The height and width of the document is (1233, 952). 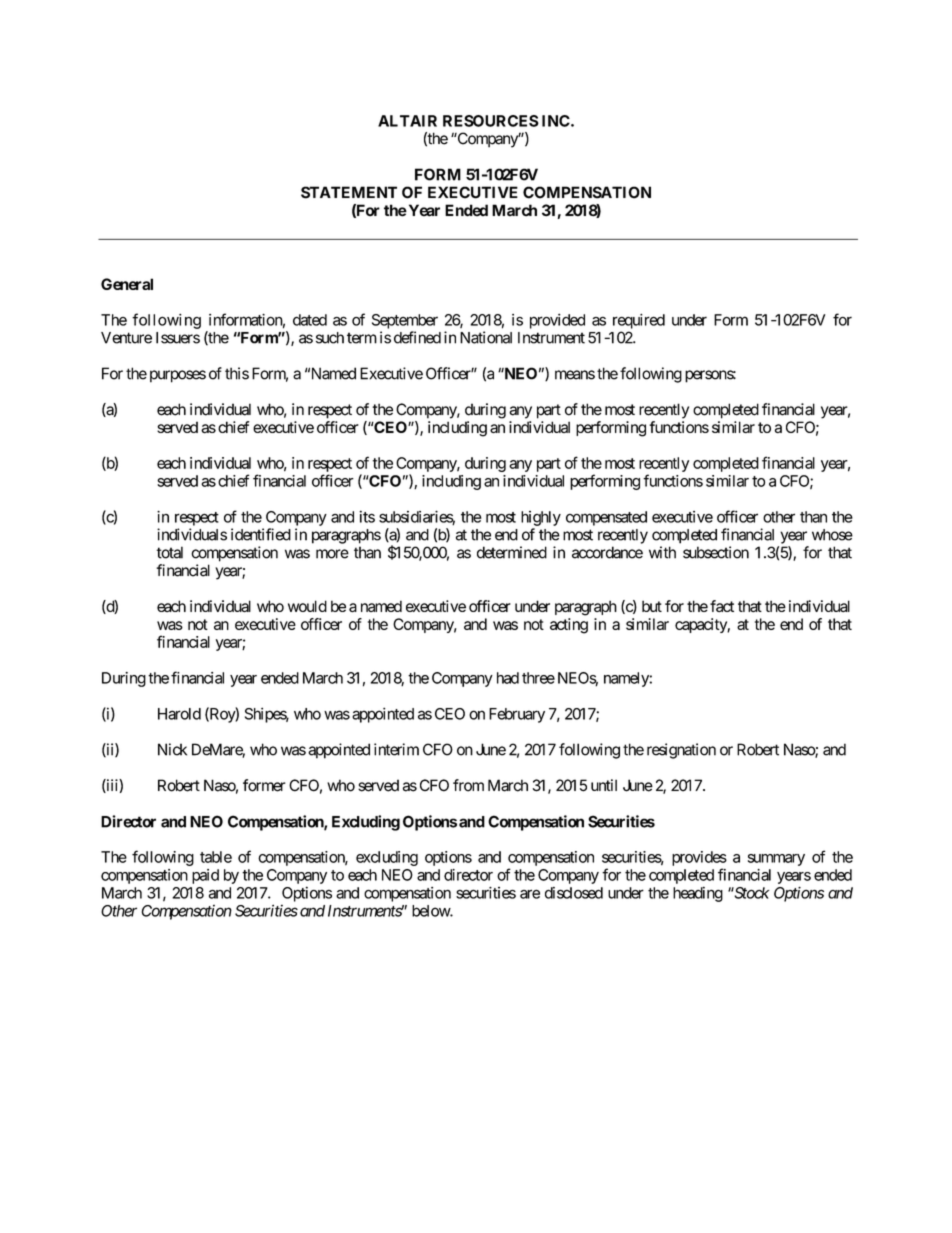 I want to click on provided, so click(x=557, y=321).
